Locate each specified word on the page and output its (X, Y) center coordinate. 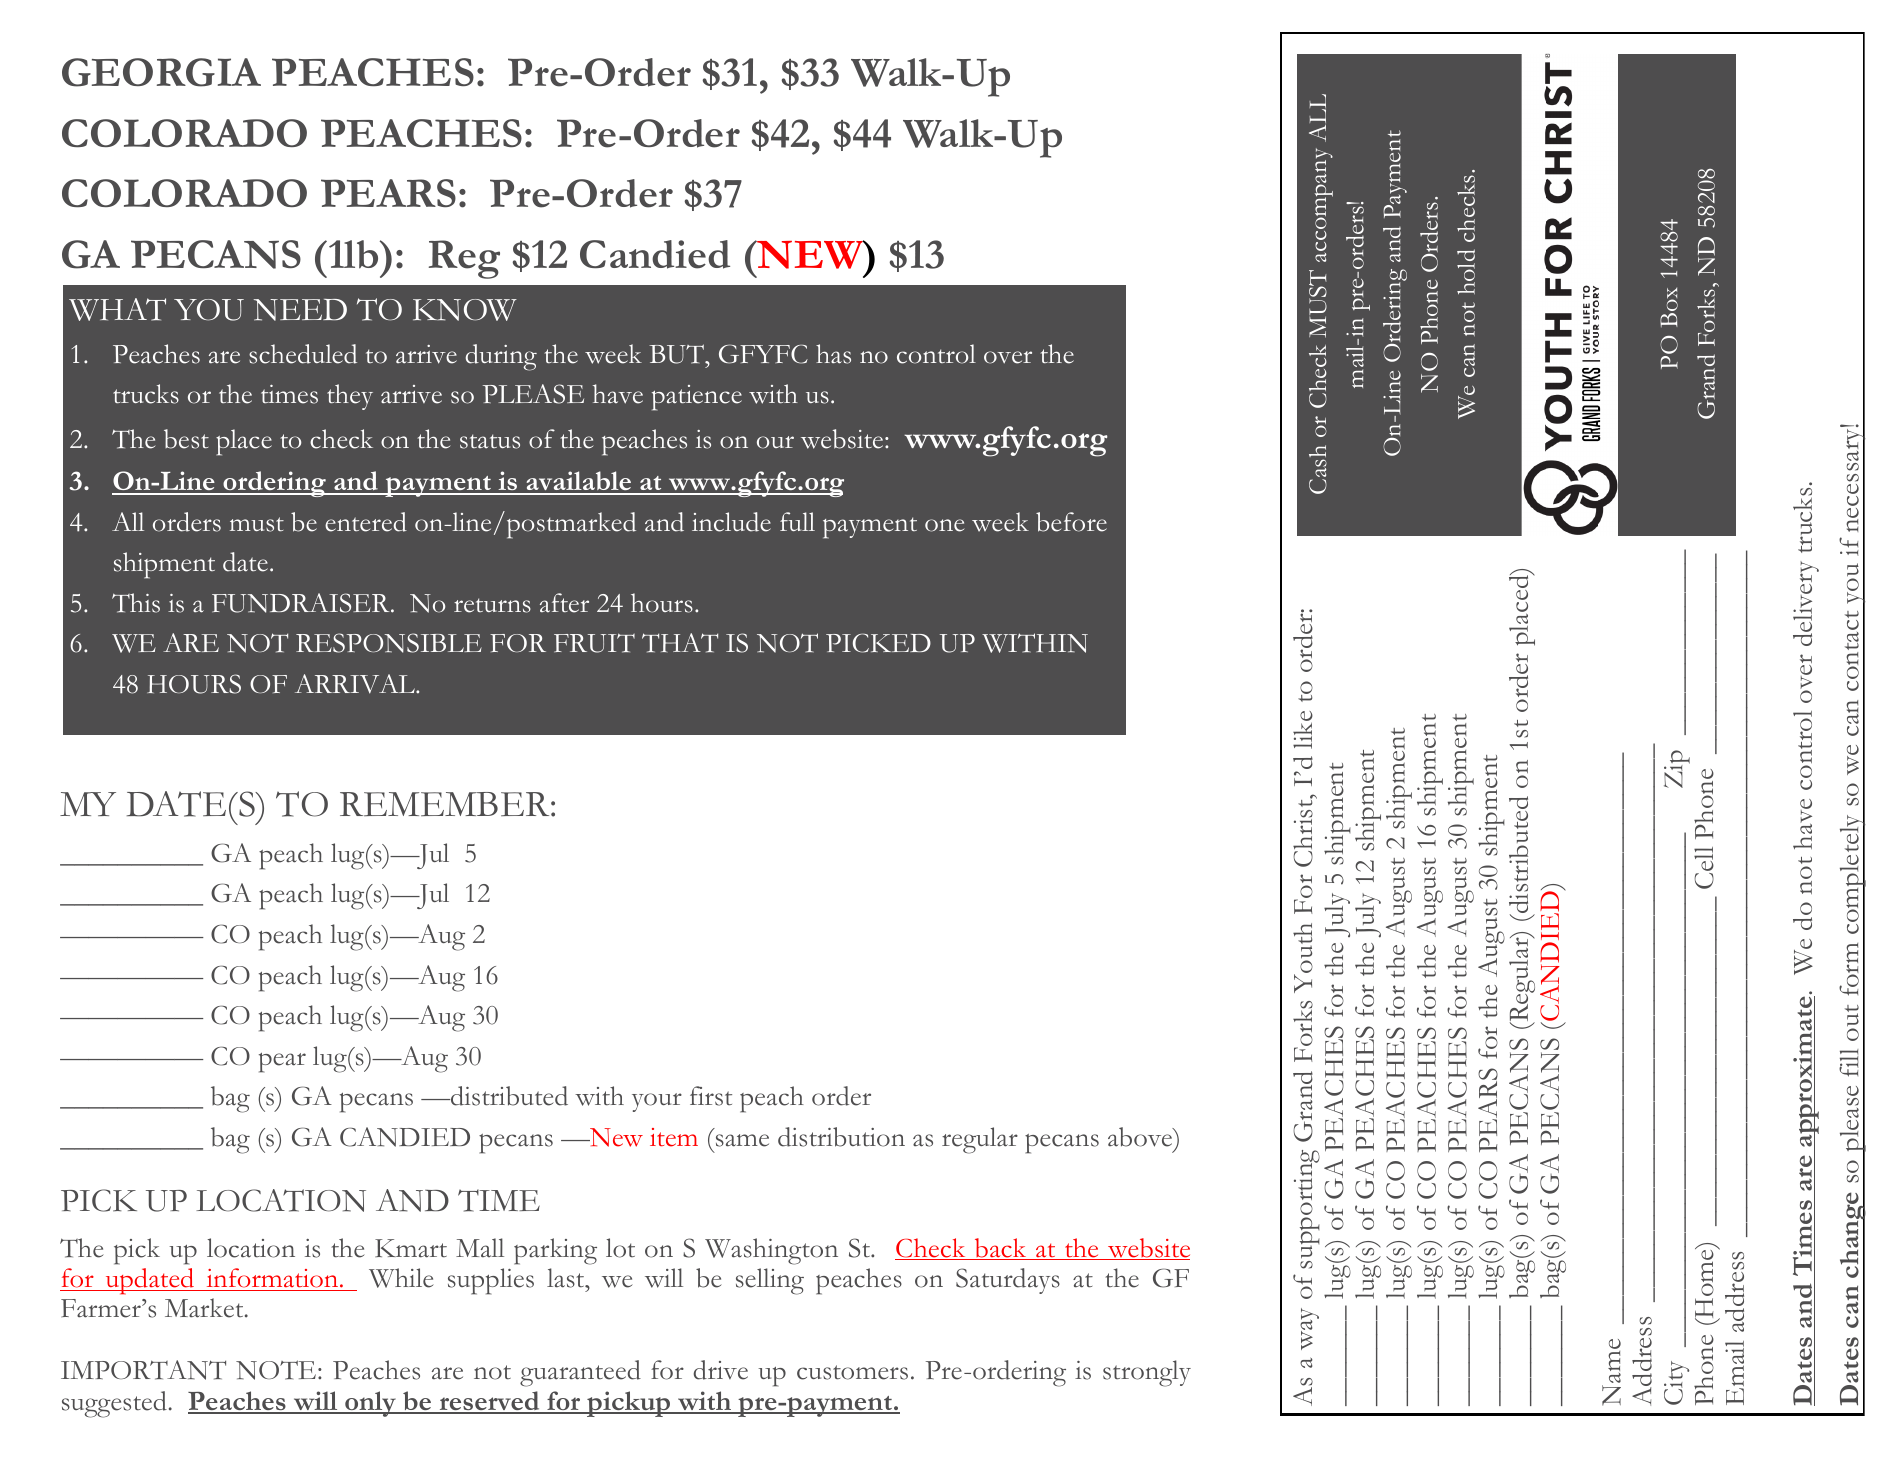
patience (697, 398)
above (1141, 1137)
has (833, 354)
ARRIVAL (356, 684)
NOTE (276, 1370)
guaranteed (580, 1373)
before (1071, 522)
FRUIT (594, 643)
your (657, 1102)
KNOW (465, 310)
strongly (1147, 1373)
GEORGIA (161, 72)
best (186, 439)
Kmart (411, 1248)
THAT (680, 643)
